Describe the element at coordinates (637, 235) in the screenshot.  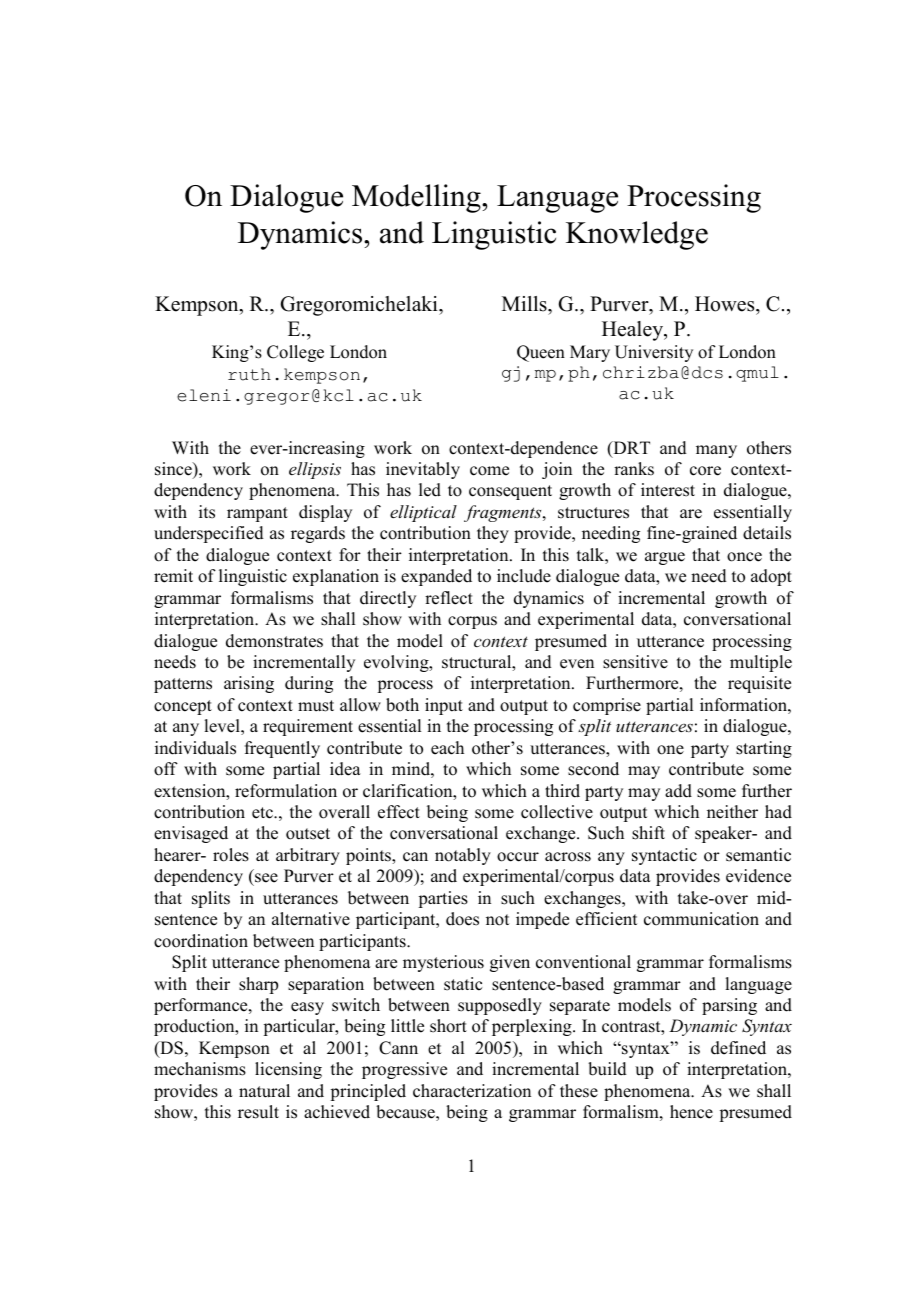
I see `Knowledge` at that location.
